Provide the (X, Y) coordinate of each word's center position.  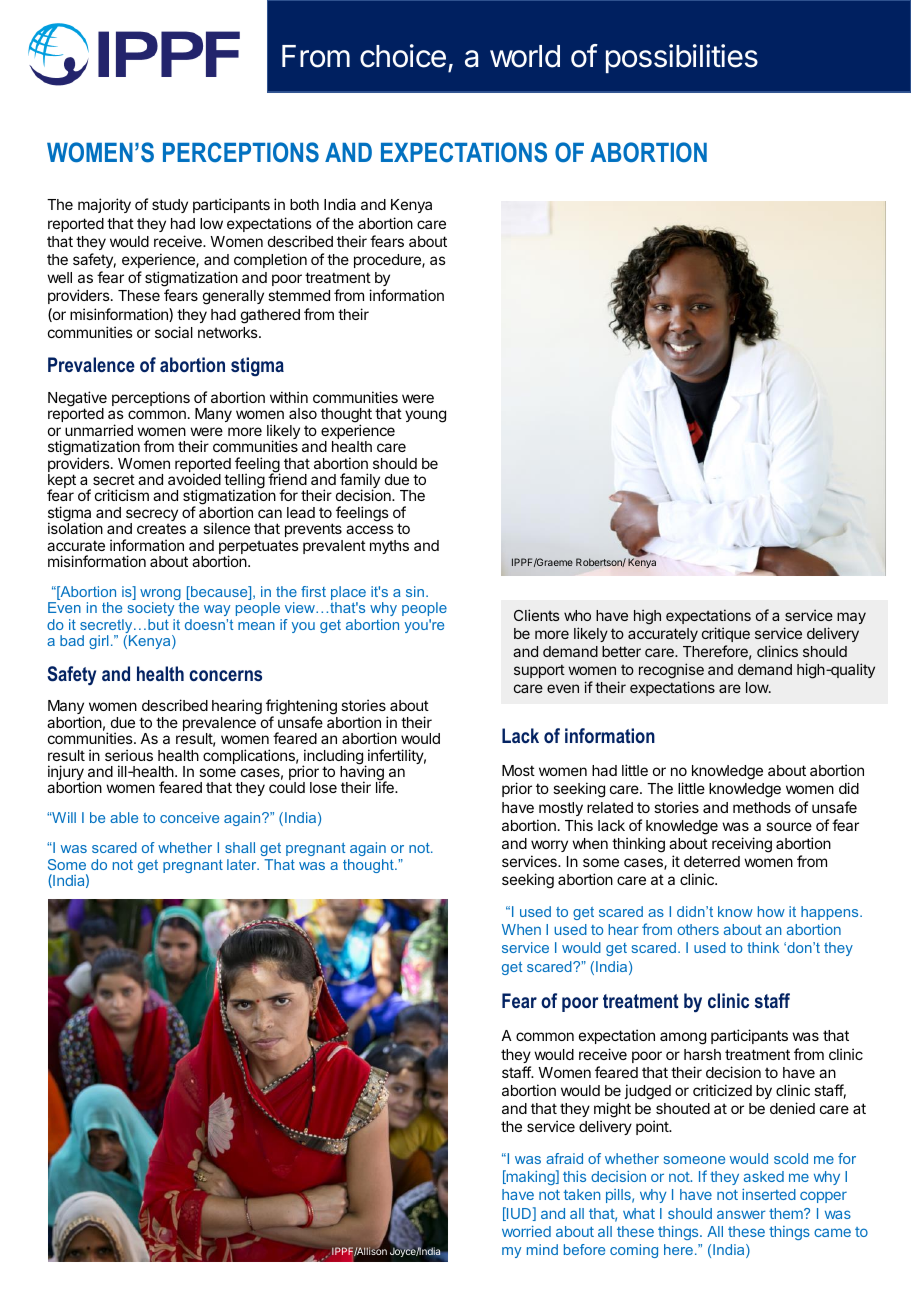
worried (526, 1231)
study (170, 206)
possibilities (682, 58)
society (151, 611)
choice (403, 56)
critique (726, 634)
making (530, 1177)
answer (741, 1214)
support (539, 671)
